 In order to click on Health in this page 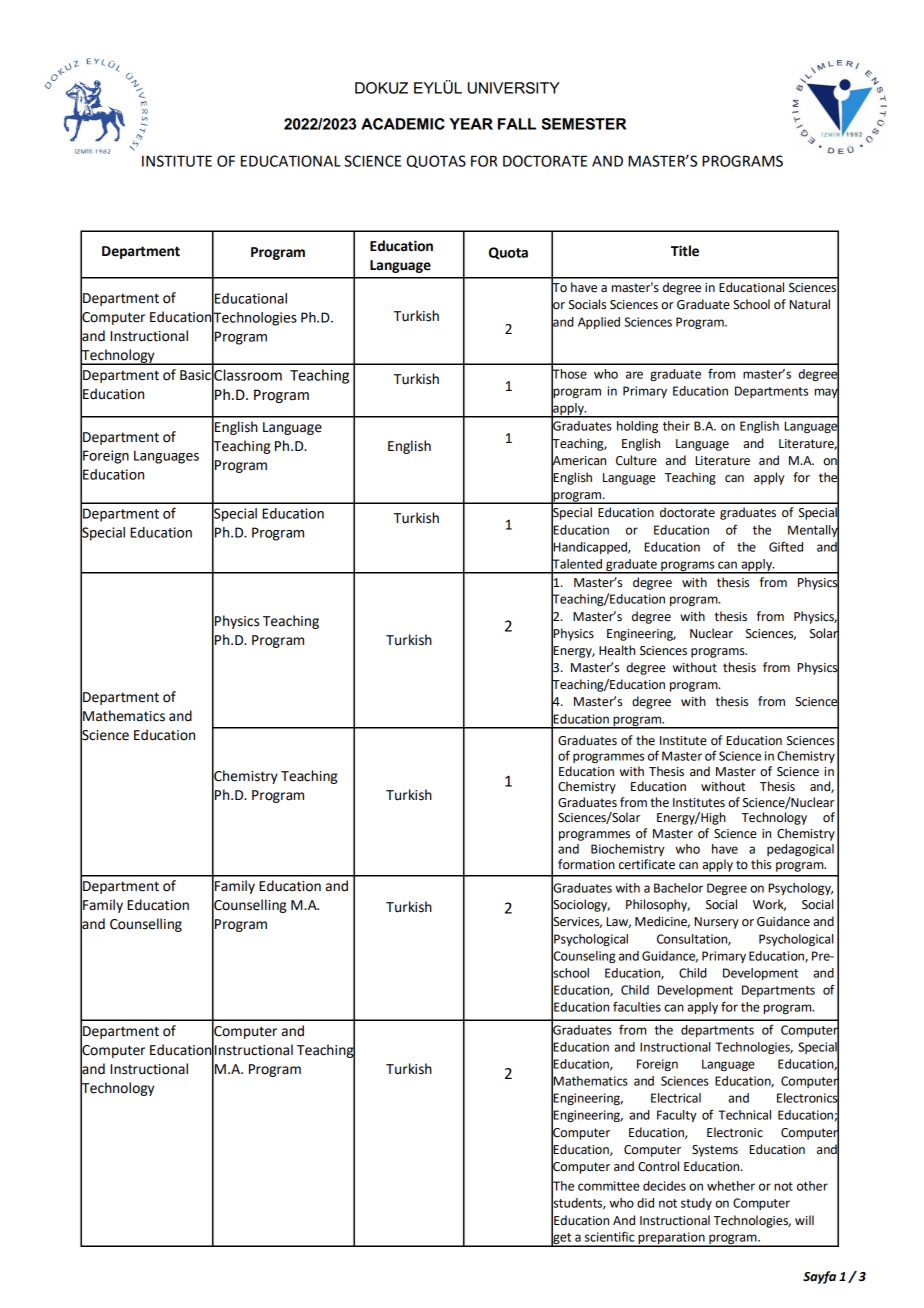, I will do `click(617, 650)`.
